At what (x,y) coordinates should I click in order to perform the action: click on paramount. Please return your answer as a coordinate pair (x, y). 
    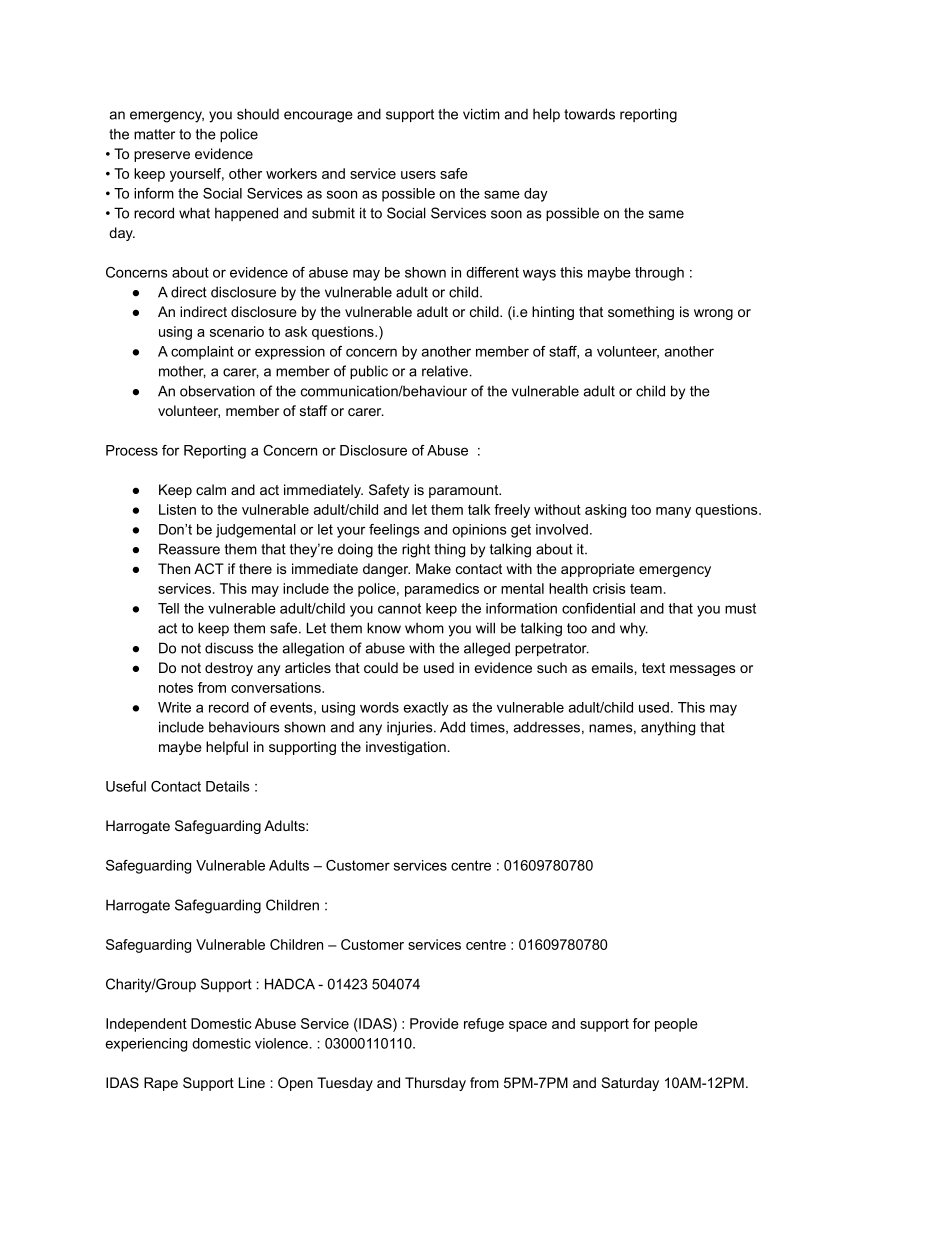
    Looking at the image, I should click on (465, 491).
